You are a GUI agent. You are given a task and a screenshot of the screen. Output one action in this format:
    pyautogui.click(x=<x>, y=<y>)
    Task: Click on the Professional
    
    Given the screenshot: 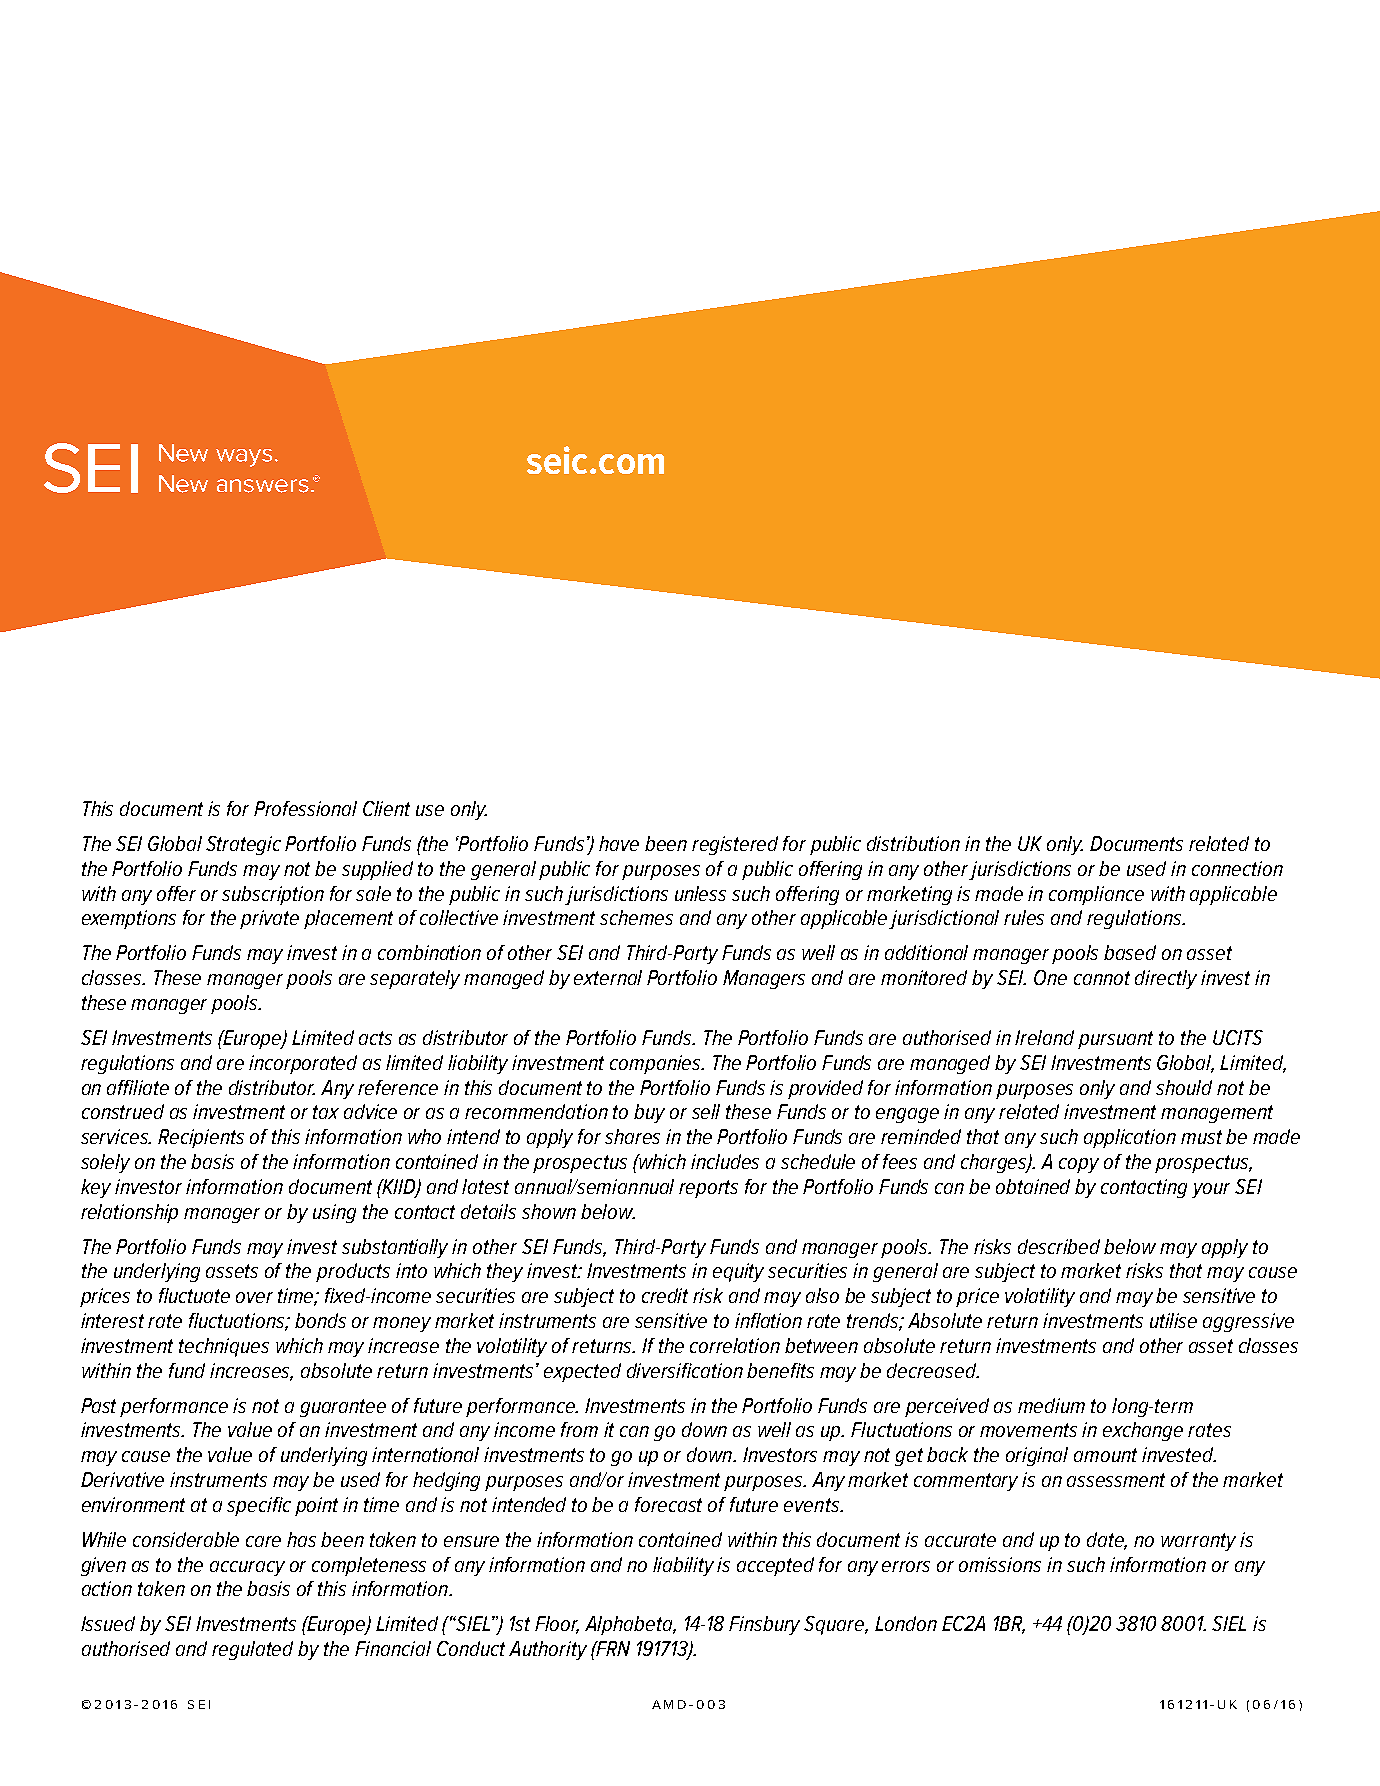 What is the action you would take?
    pyautogui.click(x=305, y=808)
